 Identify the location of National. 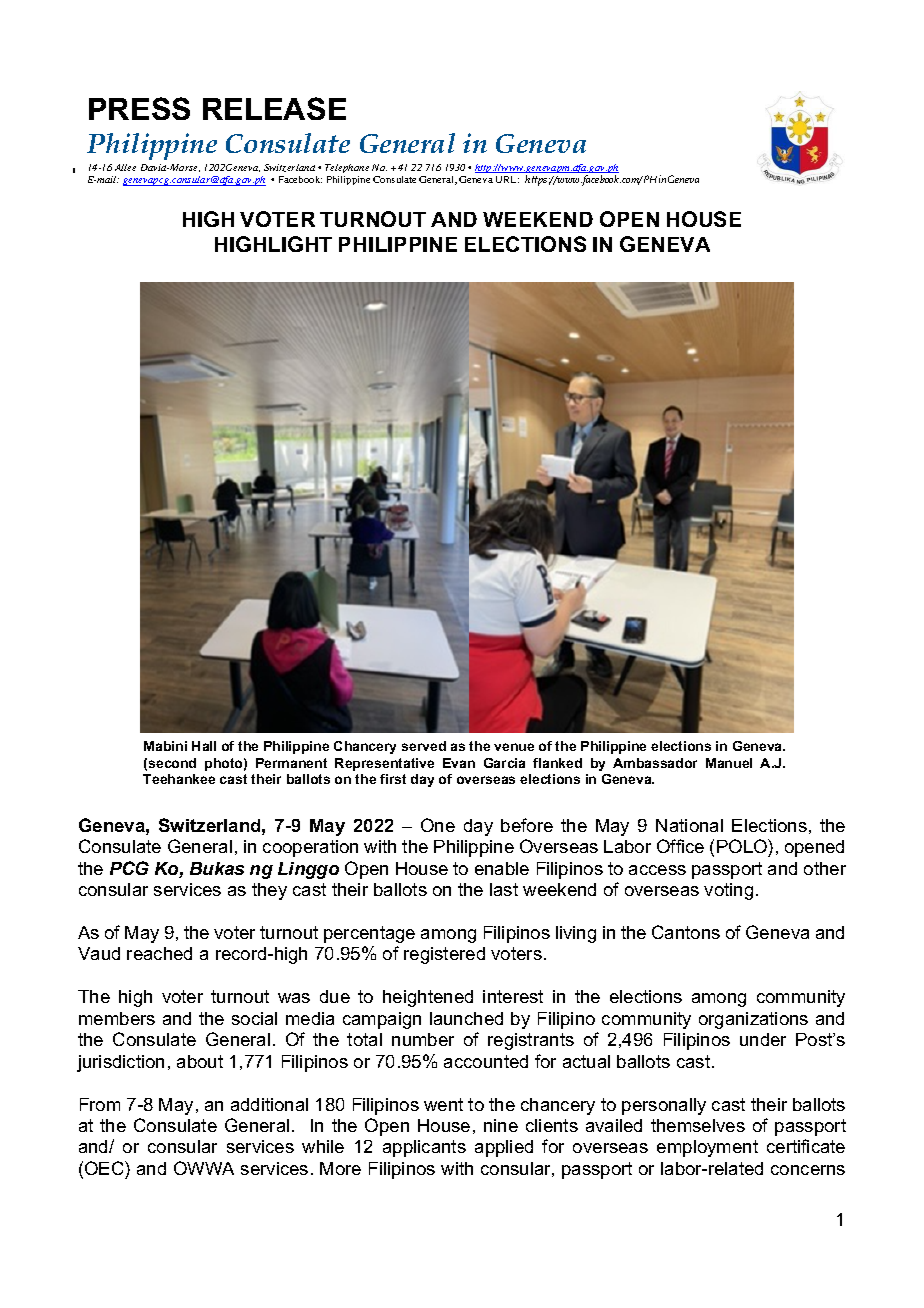
(689, 825).
